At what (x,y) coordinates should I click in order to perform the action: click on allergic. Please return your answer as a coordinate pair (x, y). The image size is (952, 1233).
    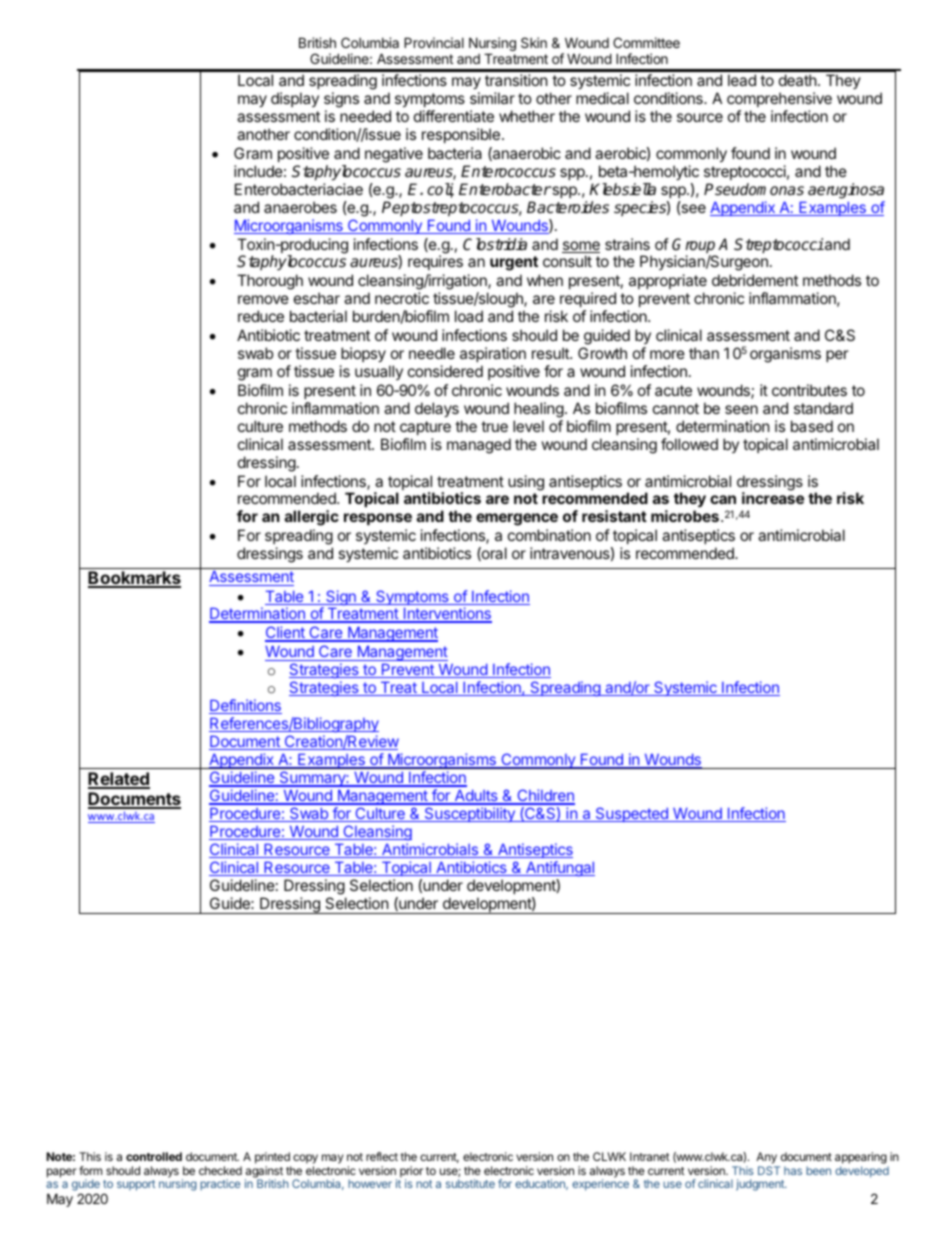
    Looking at the image, I should click on (312, 518).
